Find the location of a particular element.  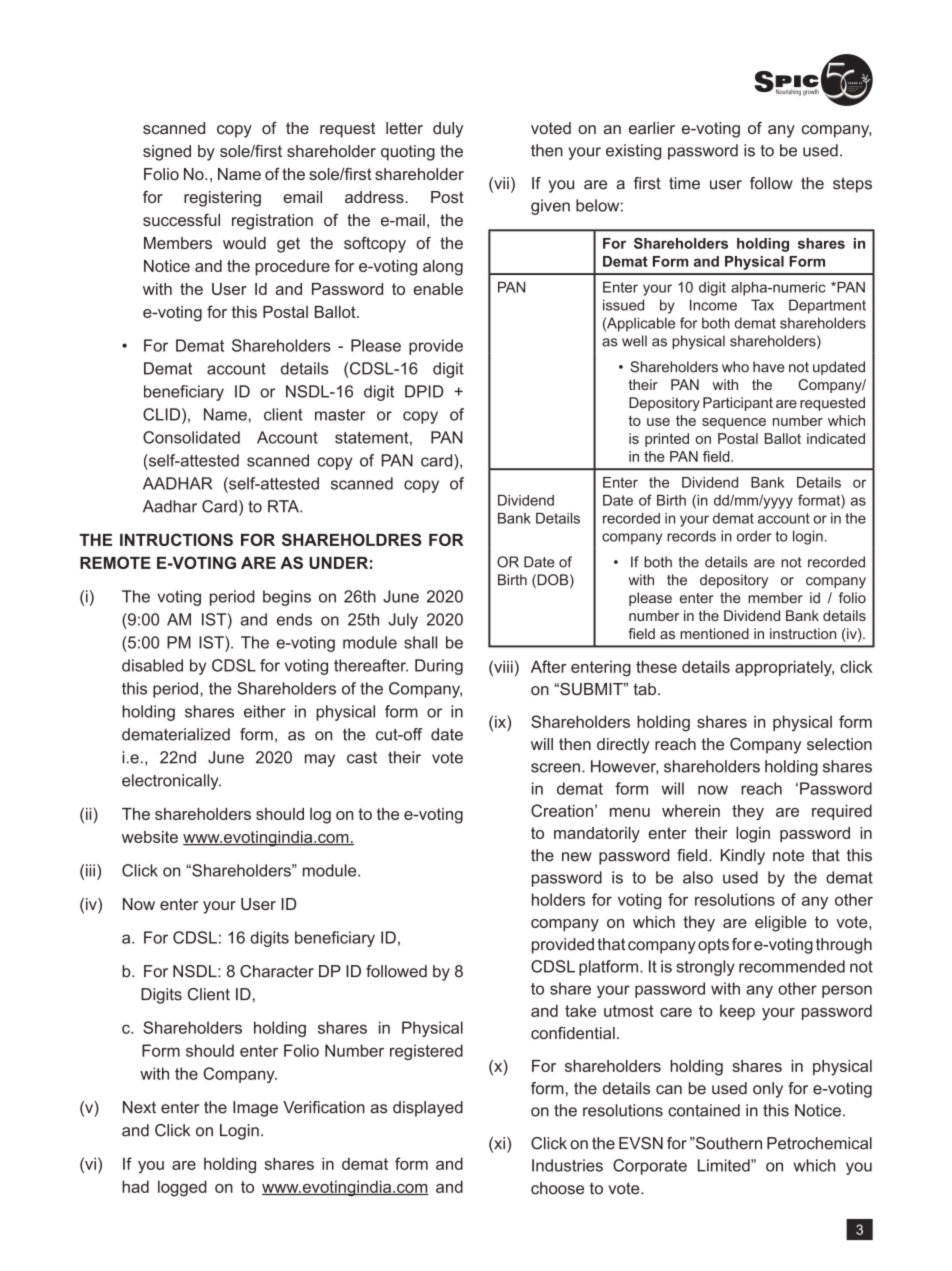

master is located at coordinates (340, 415).
